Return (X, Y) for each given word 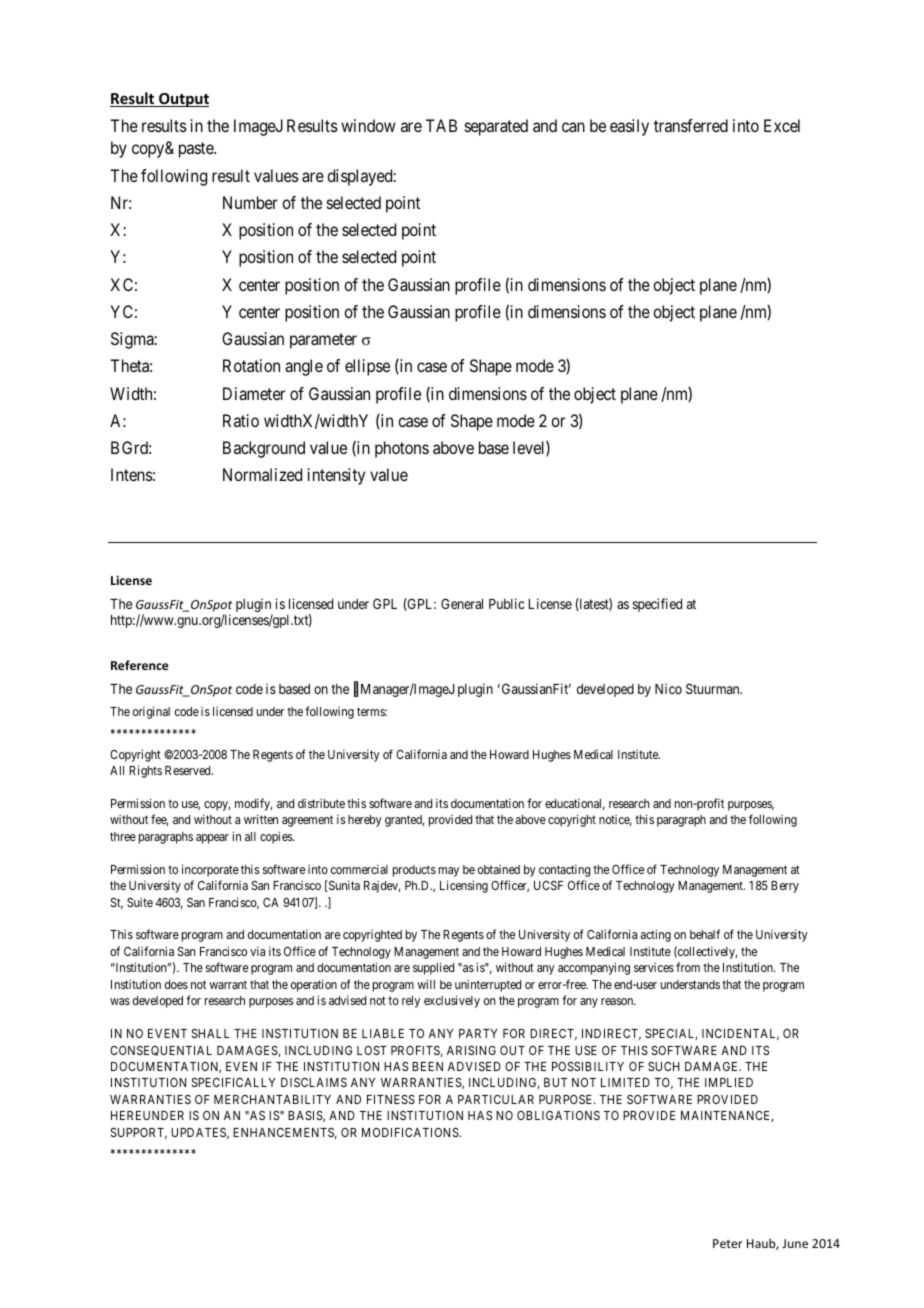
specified (657, 605)
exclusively (452, 1001)
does (176, 984)
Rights (145, 771)
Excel (782, 125)
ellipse (367, 367)
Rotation (251, 365)
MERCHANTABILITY (272, 1099)
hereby (365, 821)
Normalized (262, 474)
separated (496, 127)
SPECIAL (671, 1034)
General (462, 603)
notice (615, 820)
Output (183, 100)
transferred (691, 125)
